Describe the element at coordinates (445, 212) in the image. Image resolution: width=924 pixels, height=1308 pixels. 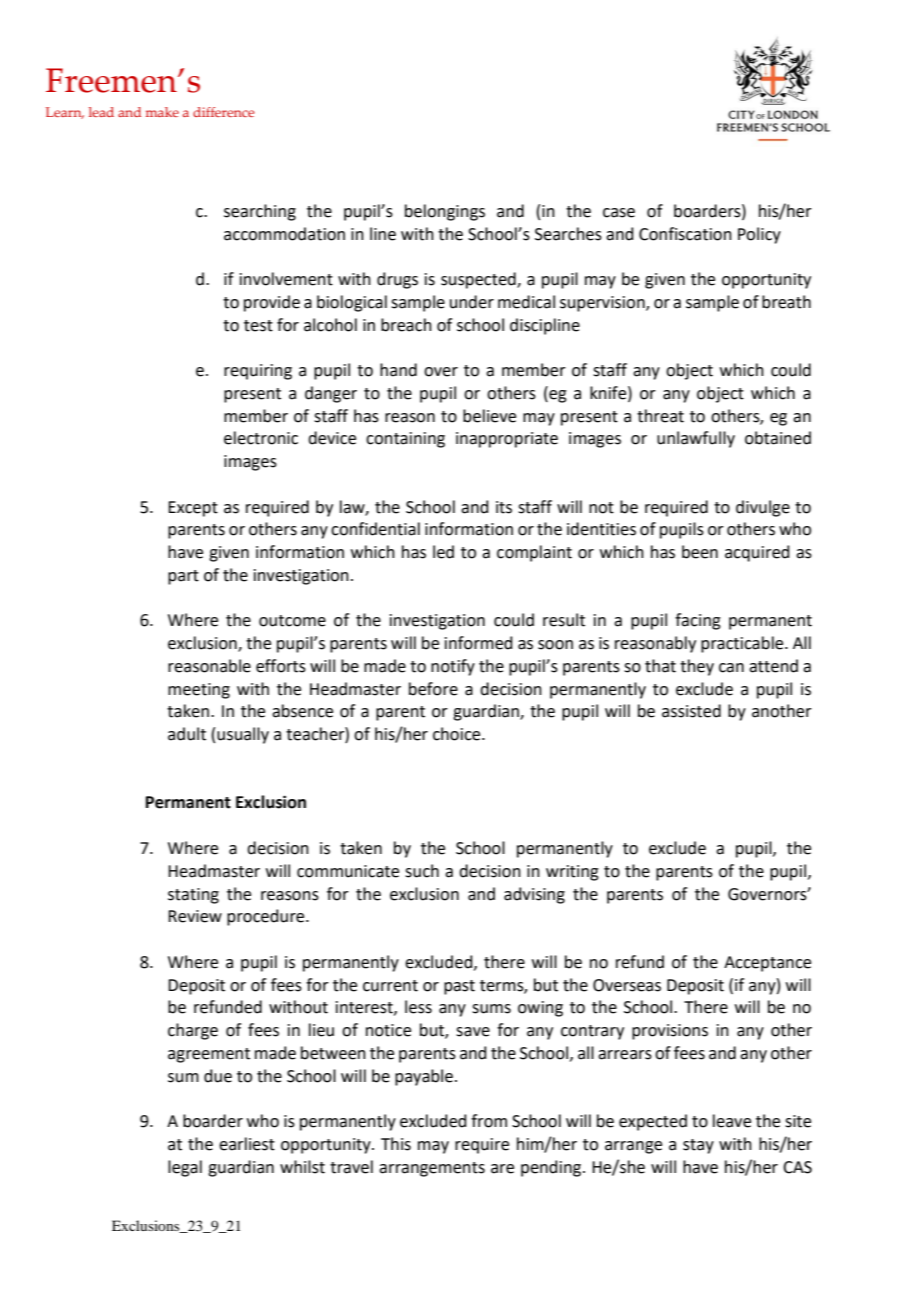
I see `belongings` at that location.
